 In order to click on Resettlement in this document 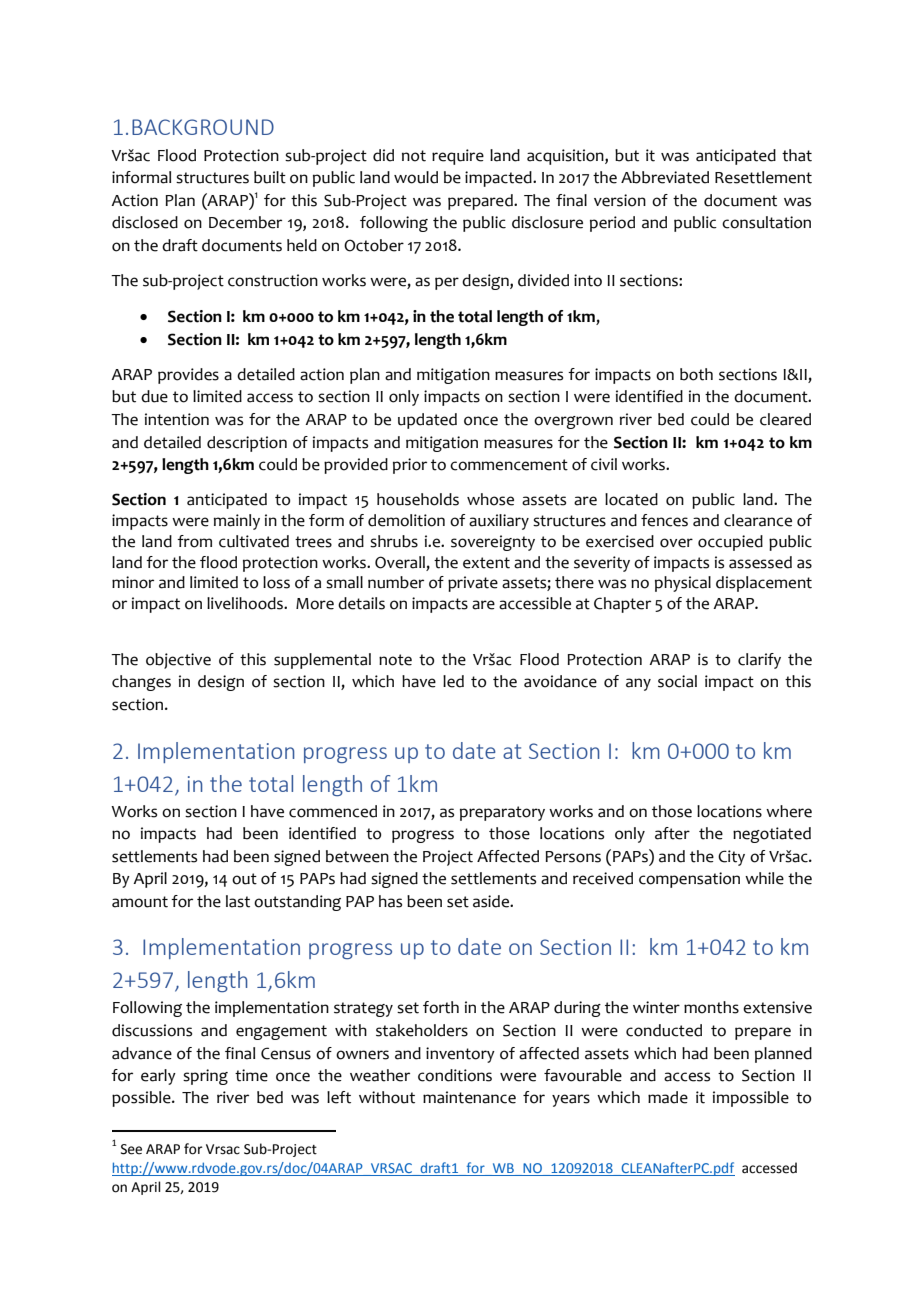, I will do `click(763, 177)`.
